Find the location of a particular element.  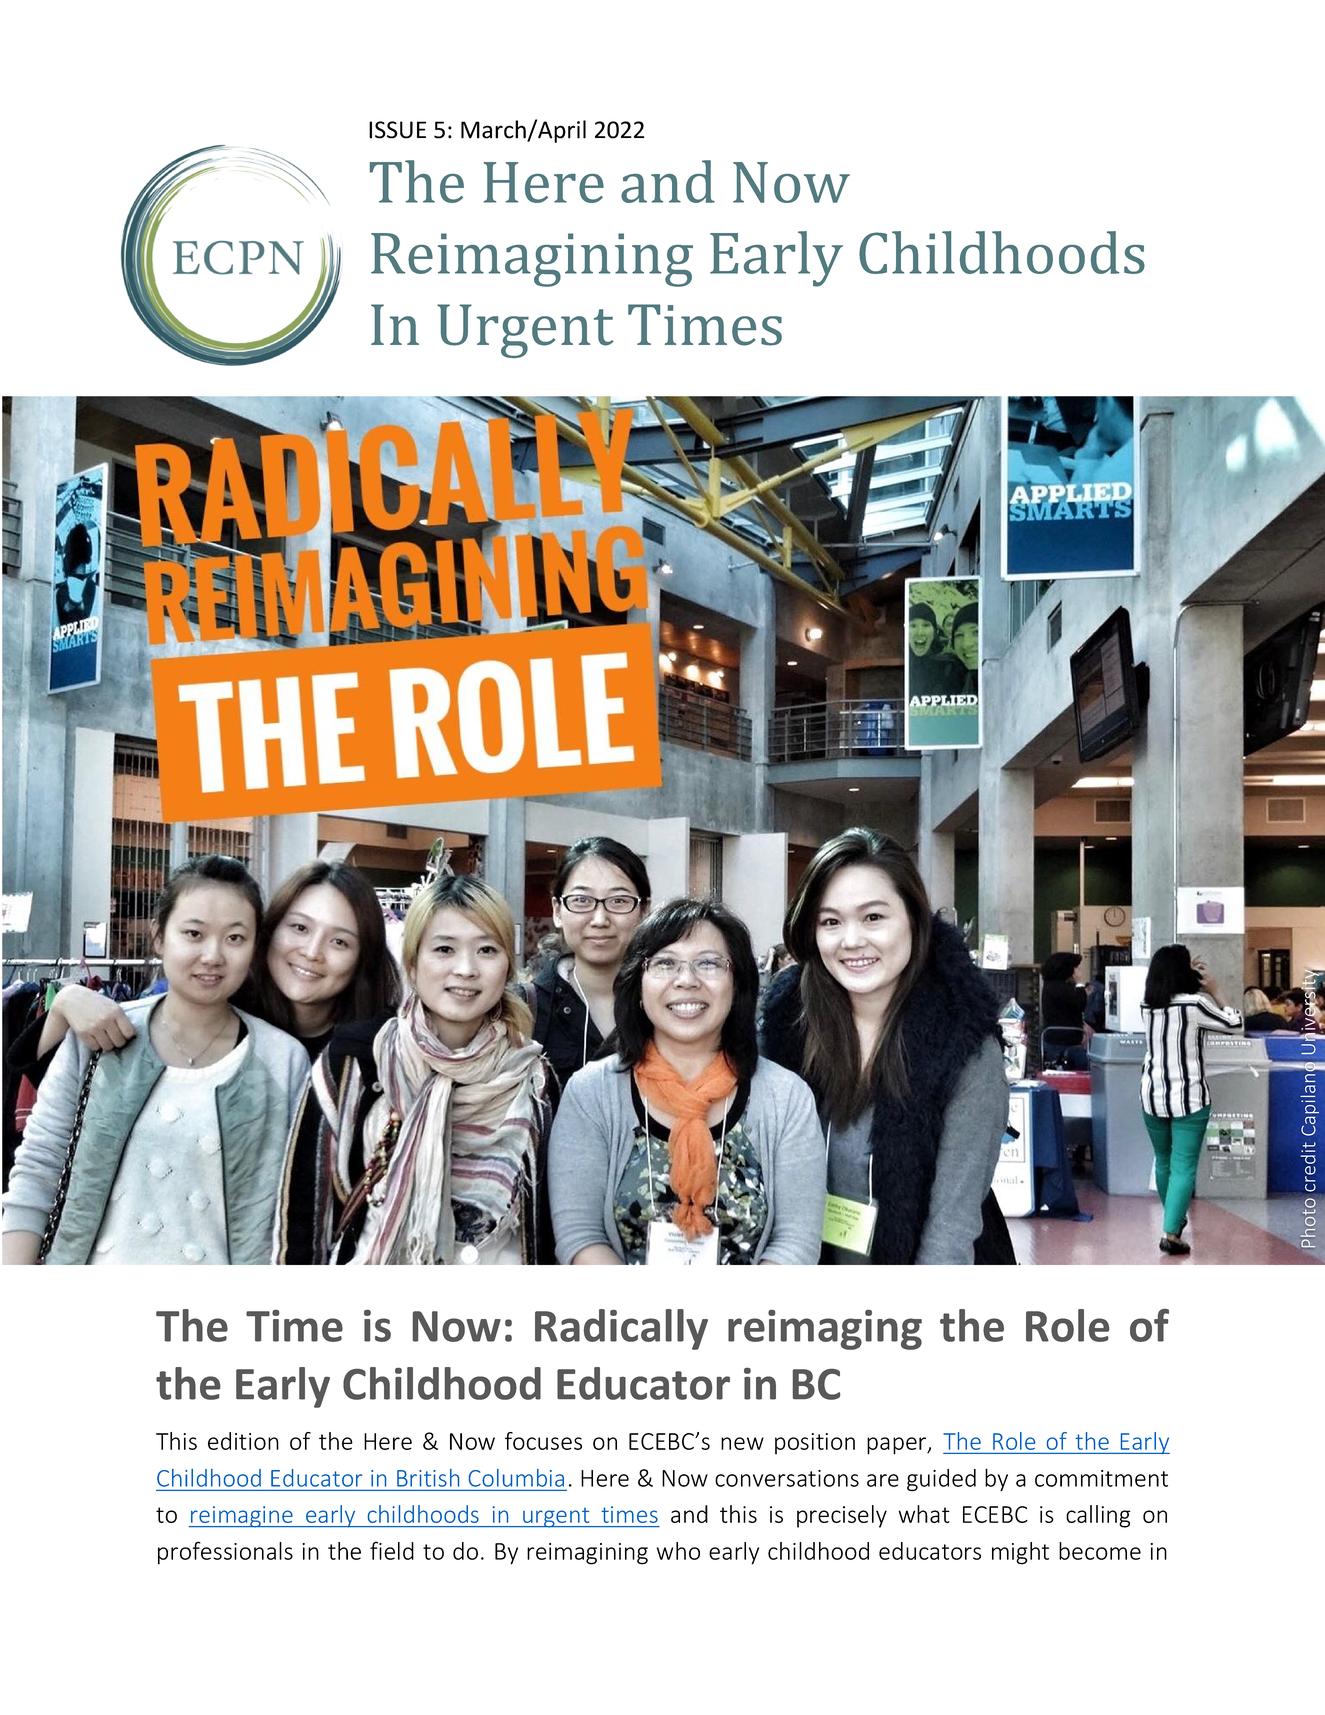

commitment is located at coordinates (1101, 1478).
